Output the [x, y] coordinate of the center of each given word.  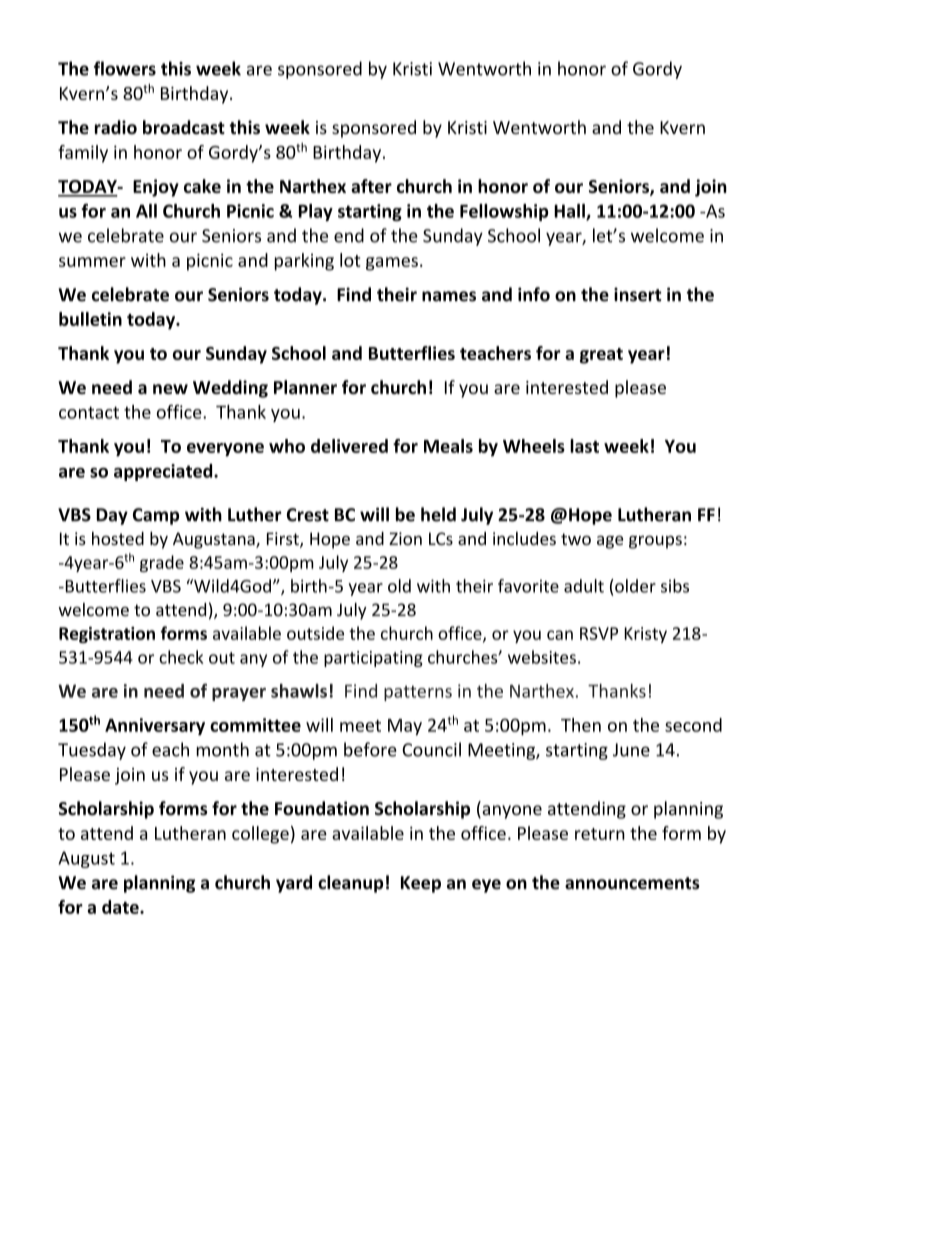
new [170, 389]
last [584, 446]
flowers [125, 68]
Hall [570, 212]
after [371, 186]
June [631, 750]
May [405, 727]
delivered [349, 446]
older [634, 586]
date [121, 907]
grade [162, 563]
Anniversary [155, 727]
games [392, 264]
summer [92, 262]
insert [638, 294]
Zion [405, 538]
